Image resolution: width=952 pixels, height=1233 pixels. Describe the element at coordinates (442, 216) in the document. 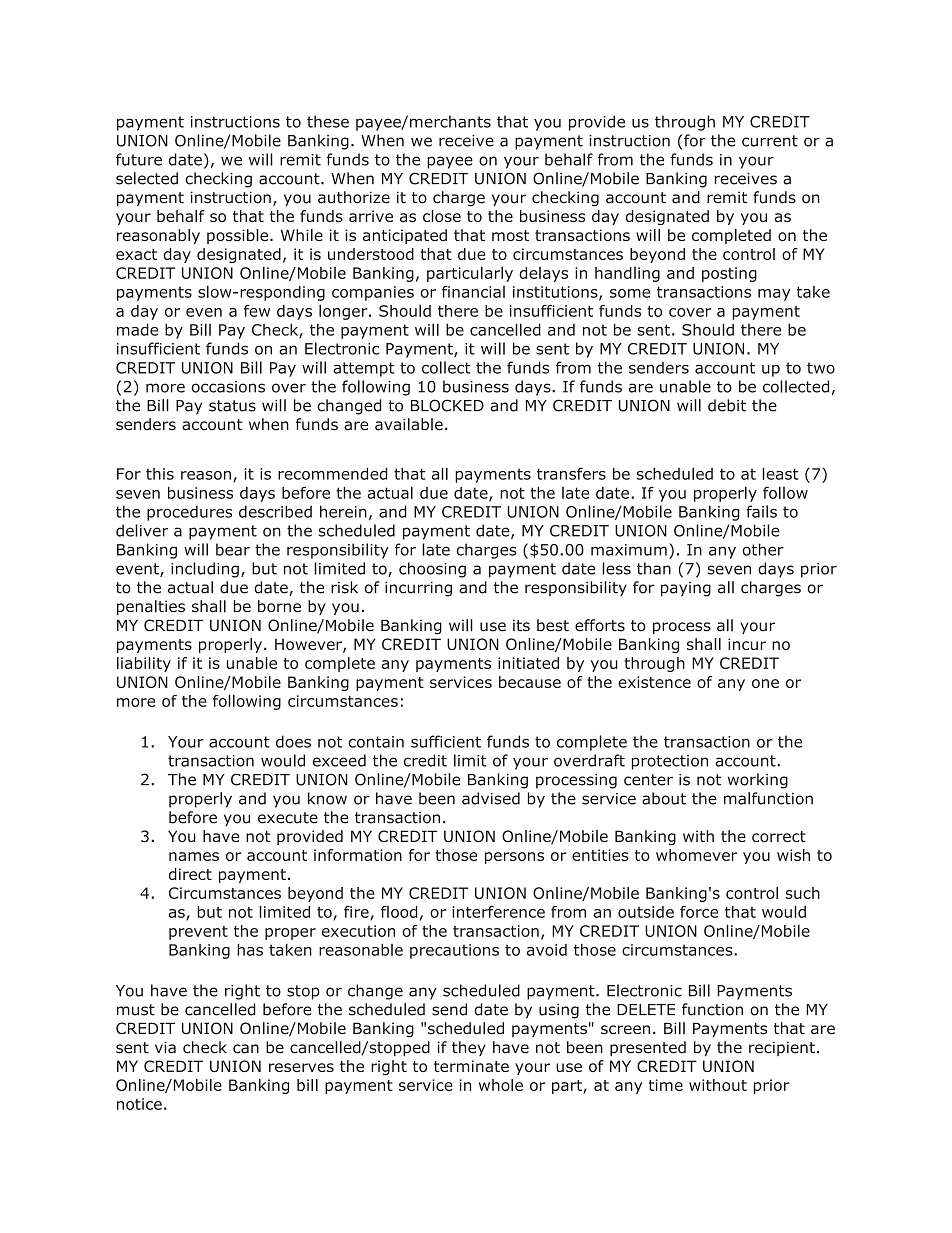

I see `close` at that location.
